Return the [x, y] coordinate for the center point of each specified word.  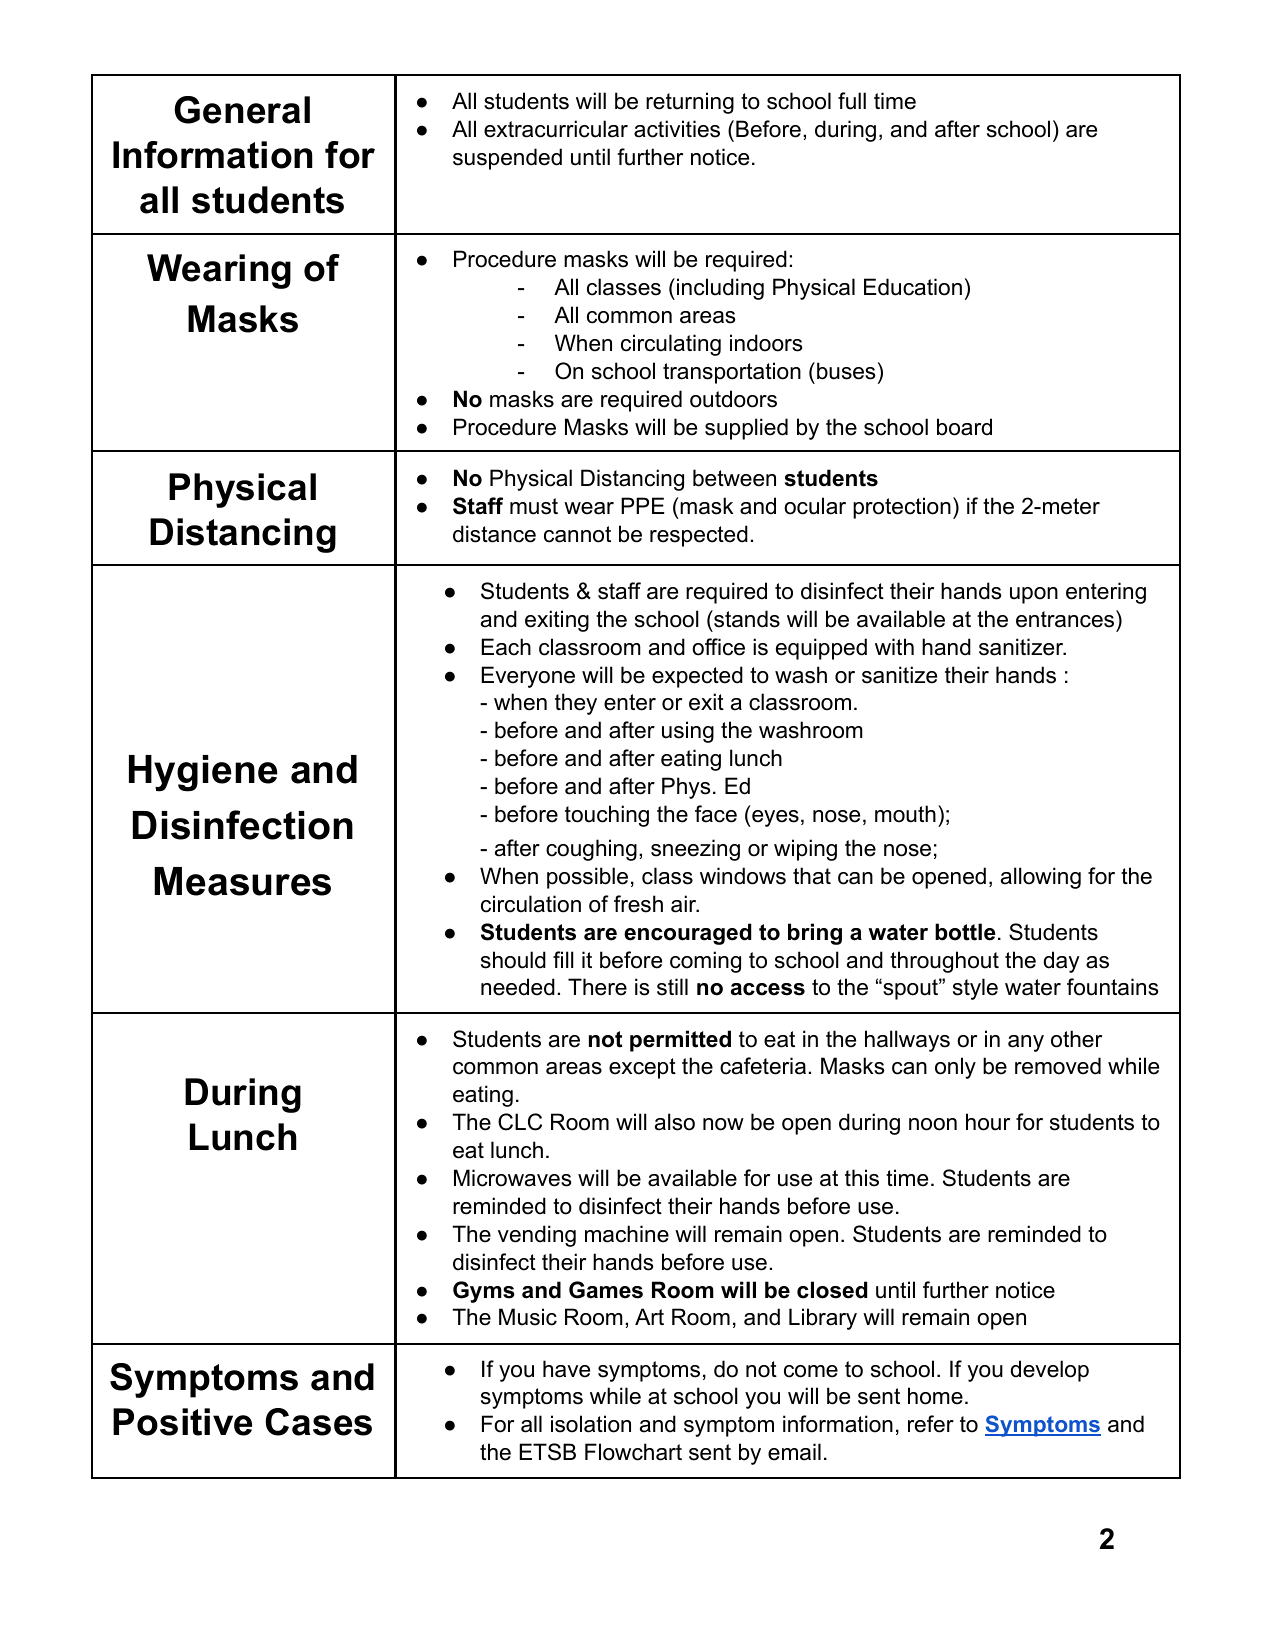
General [242, 110]
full [852, 101]
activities [677, 129]
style [975, 989]
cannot [577, 534]
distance [494, 534]
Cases [318, 1422]
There [597, 987]
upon [1034, 595]
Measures [242, 881]
